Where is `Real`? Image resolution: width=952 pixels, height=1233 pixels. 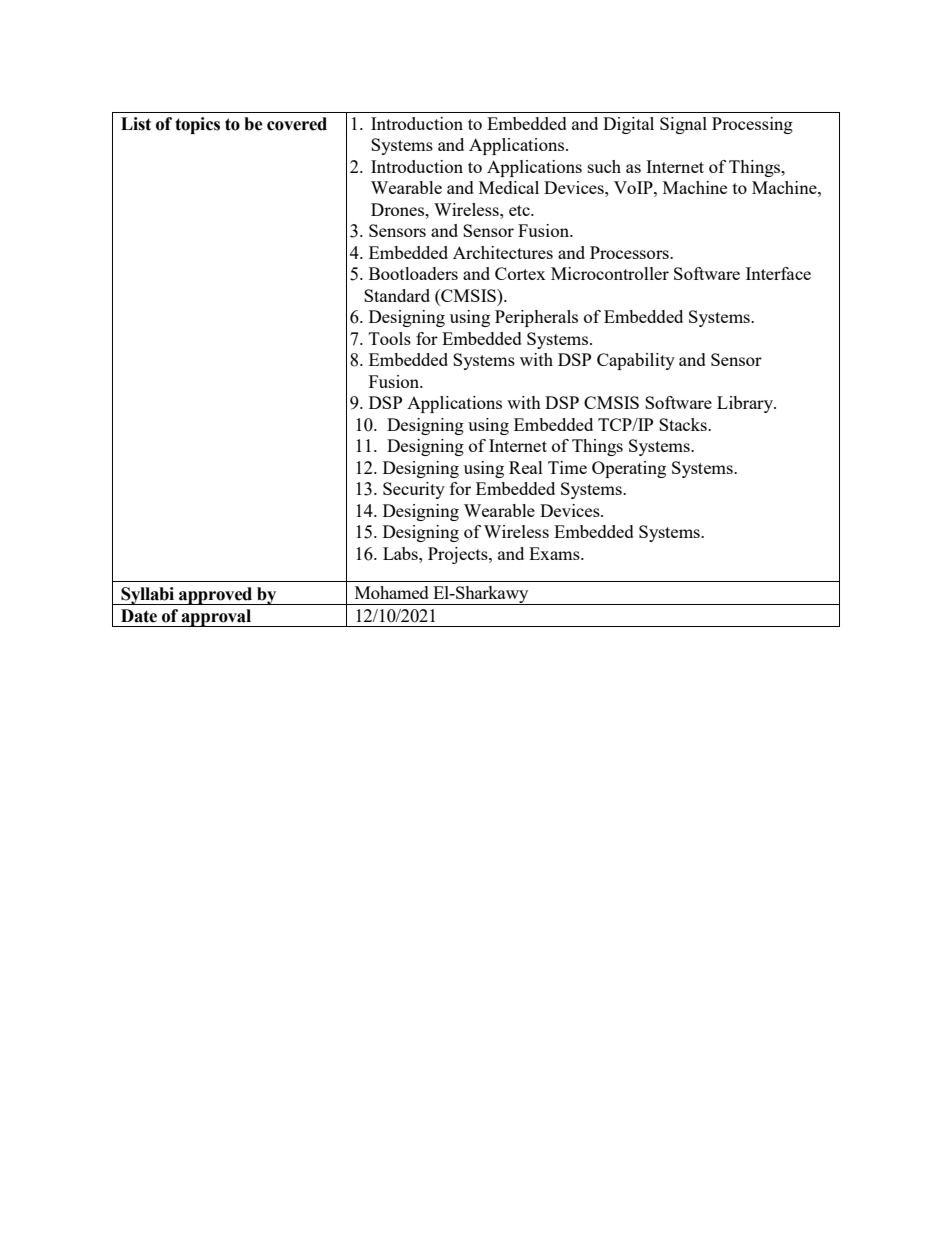 Real is located at coordinates (526, 467).
